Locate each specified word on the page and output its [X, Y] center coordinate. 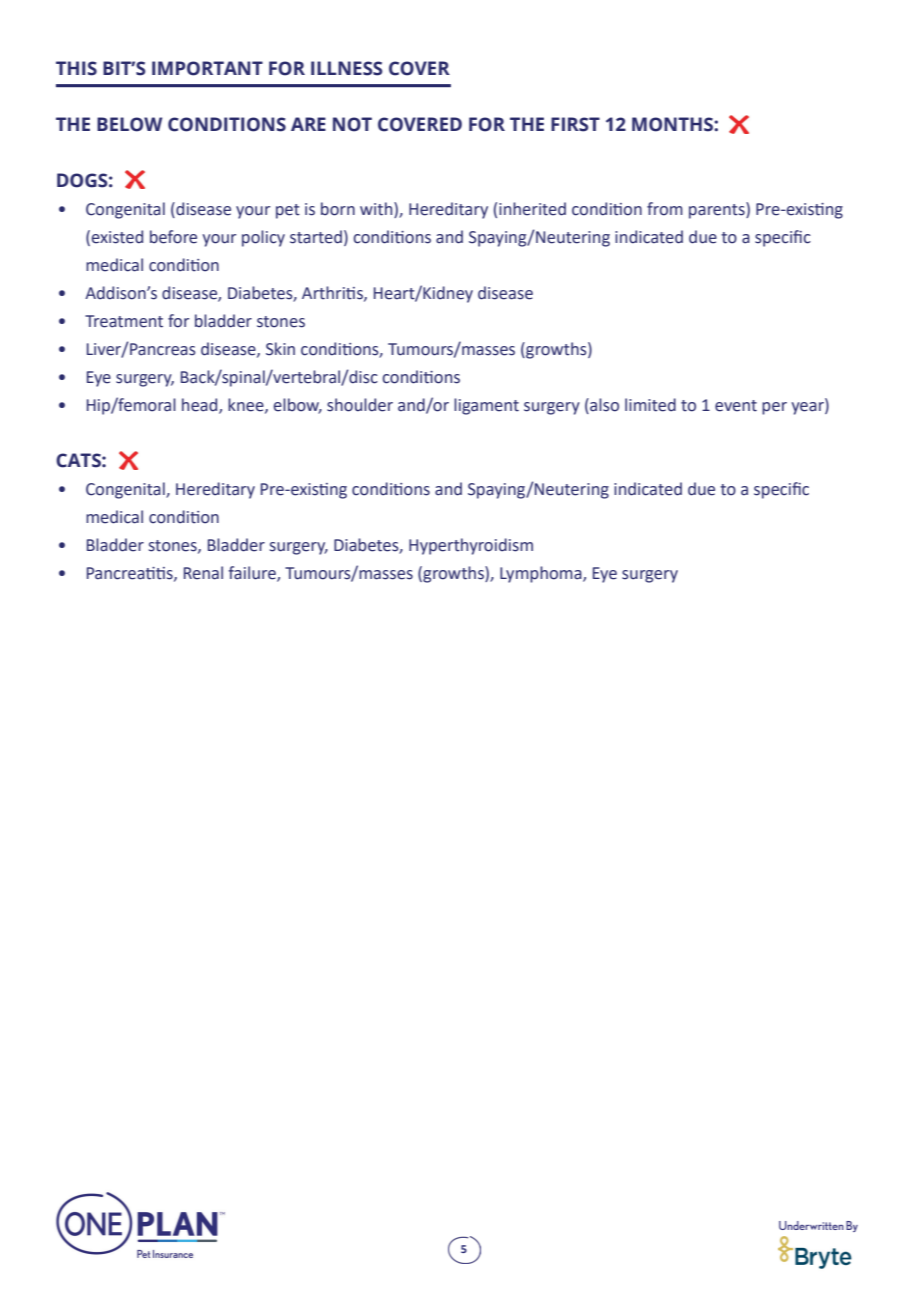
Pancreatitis [131, 574]
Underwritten [811, 1225]
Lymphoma [542, 574]
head [201, 406]
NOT [352, 124]
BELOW [129, 124]
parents [718, 210]
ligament [486, 406]
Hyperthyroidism [471, 546]
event [736, 406]
